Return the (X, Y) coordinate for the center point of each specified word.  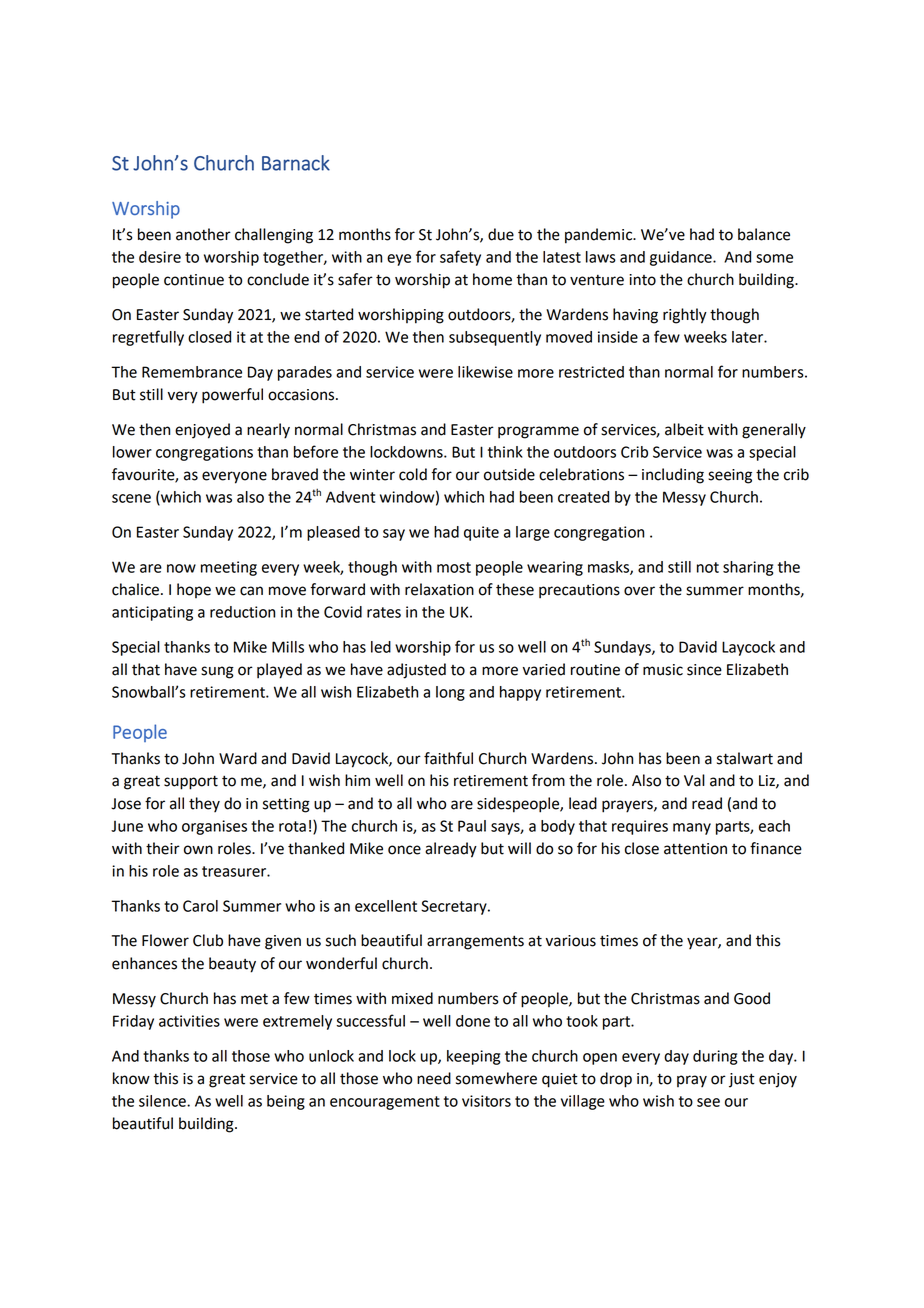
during (715, 1057)
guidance (682, 258)
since (704, 670)
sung (217, 672)
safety (460, 258)
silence (163, 1101)
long (450, 693)
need (434, 1078)
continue (194, 280)
